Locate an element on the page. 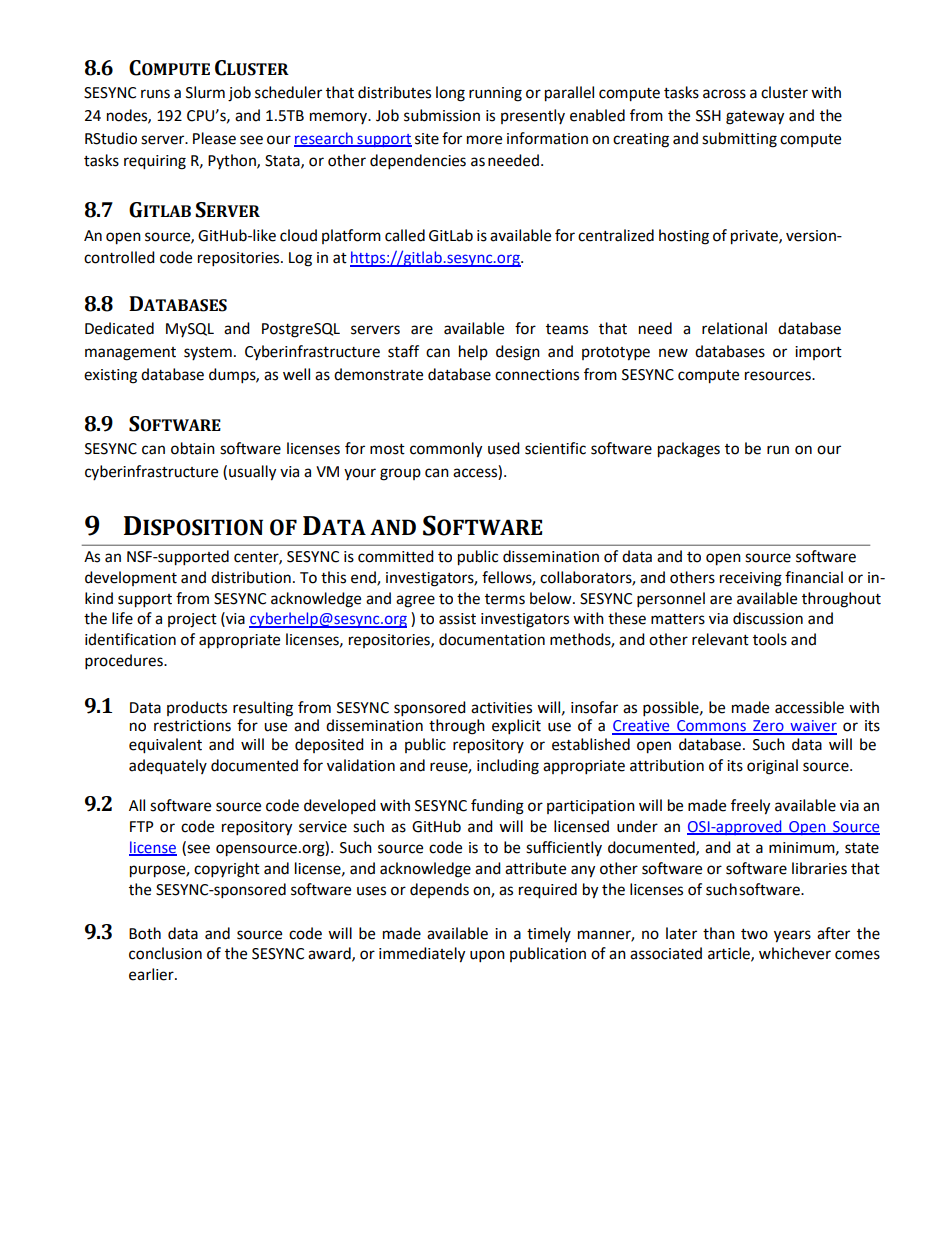 Image resolution: width=952 pixels, height=1233 pixels. upon is located at coordinates (487, 956).
